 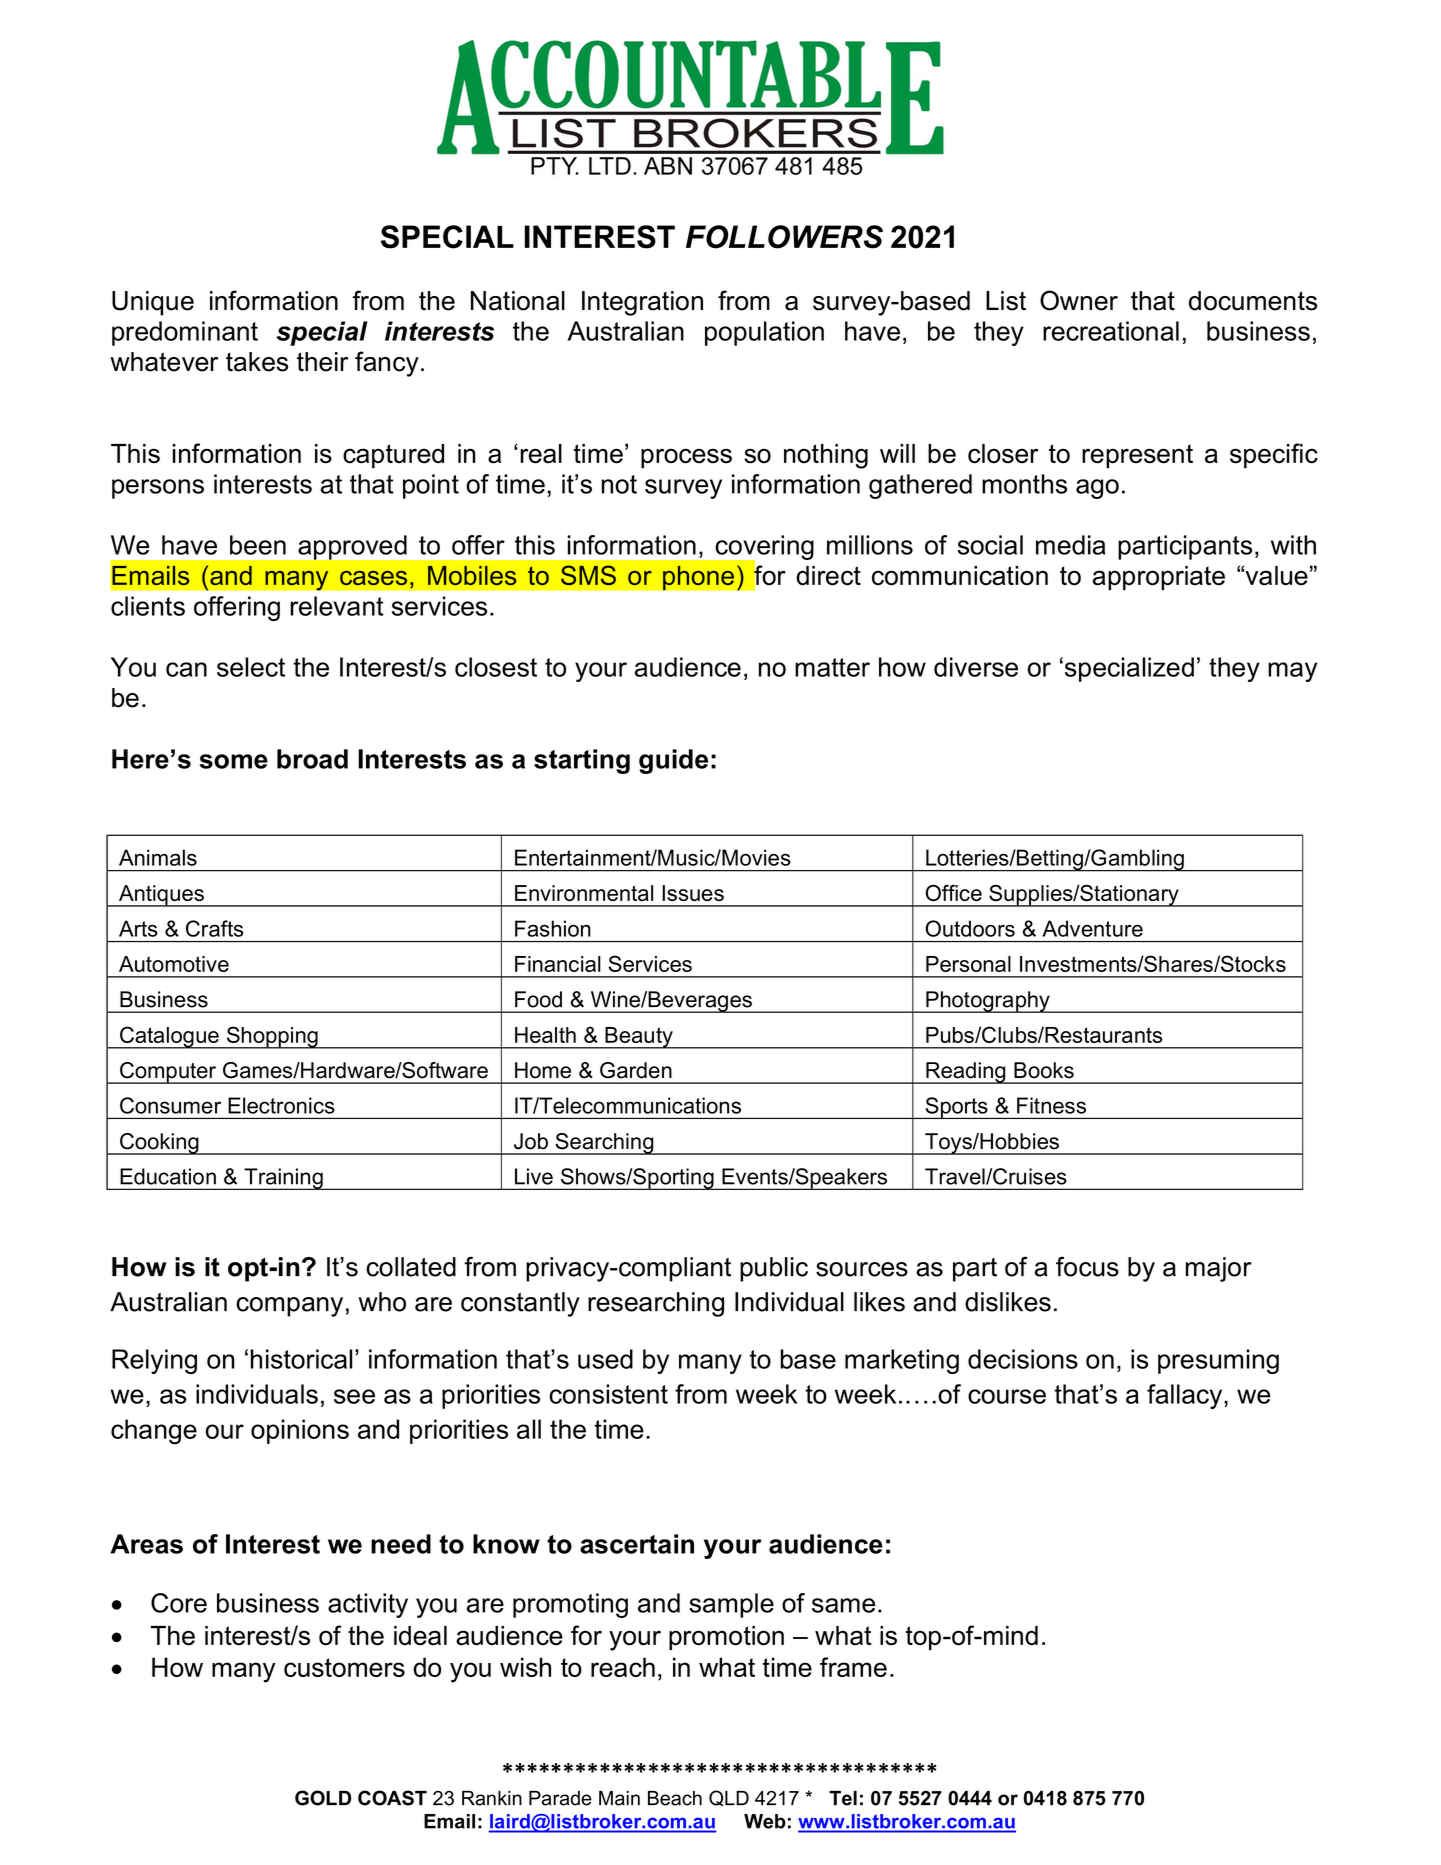 I want to click on GOLD, so click(x=323, y=1798).
